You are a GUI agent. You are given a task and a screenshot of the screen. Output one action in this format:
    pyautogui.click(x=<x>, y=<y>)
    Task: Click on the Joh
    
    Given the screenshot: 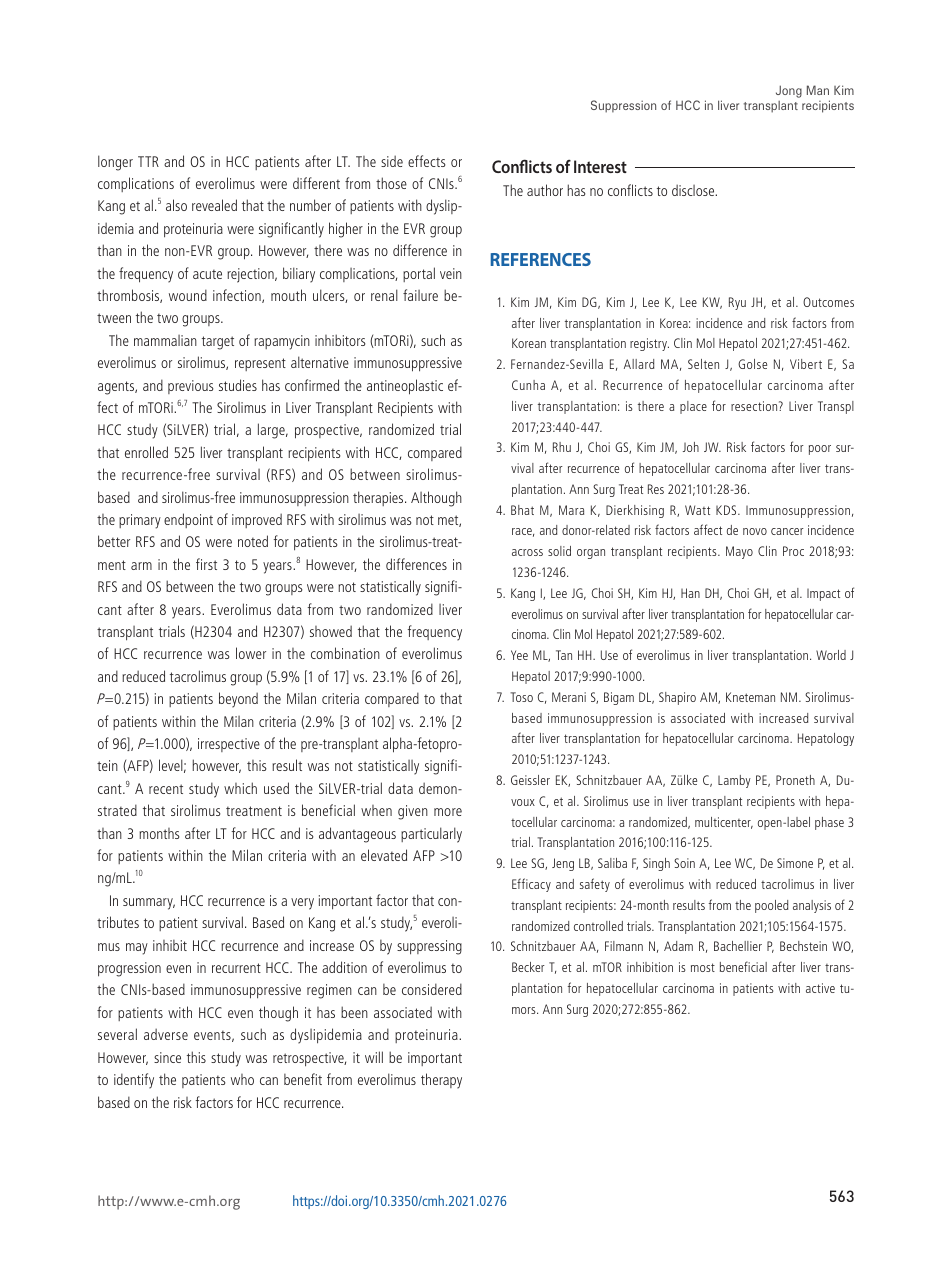 What is the action you would take?
    pyautogui.click(x=691, y=447)
